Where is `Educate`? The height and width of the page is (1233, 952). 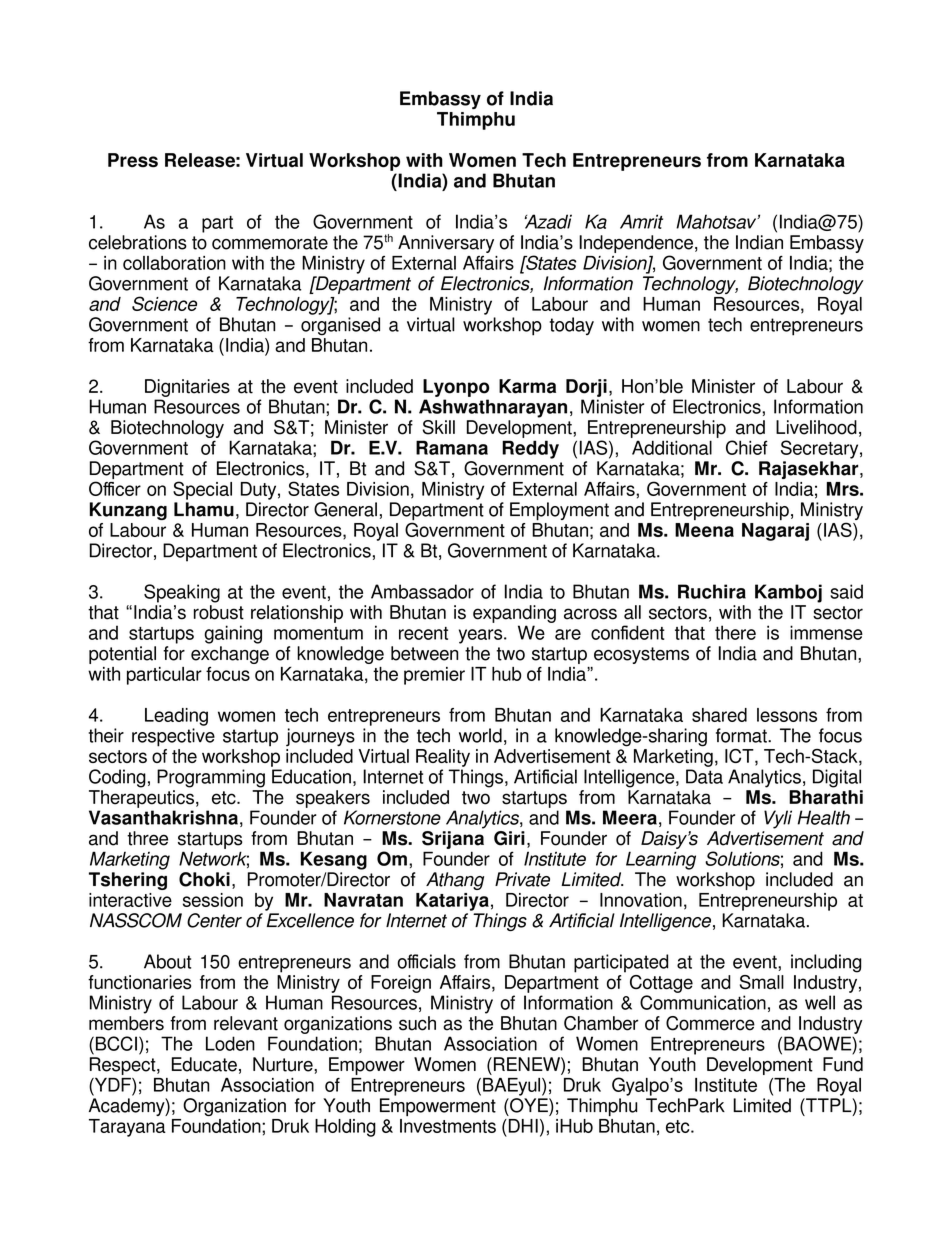
Educate is located at coordinates (204, 1064).
